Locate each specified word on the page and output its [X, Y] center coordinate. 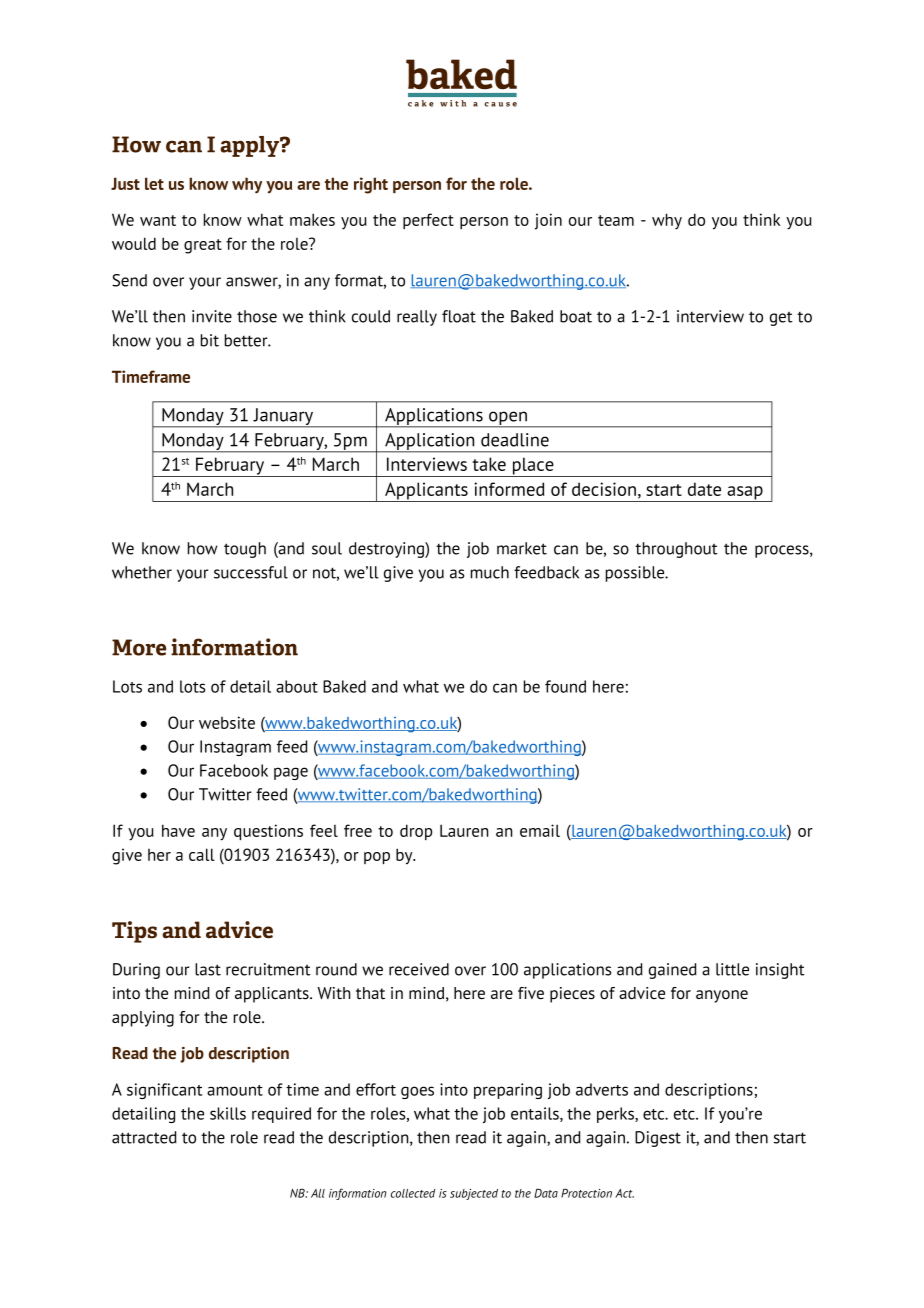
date [704, 489]
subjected [474, 1194]
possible [636, 574]
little [732, 969]
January [283, 418]
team [616, 220]
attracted [144, 1137]
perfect [428, 221]
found [565, 686]
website [227, 722]
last [208, 969]
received [419, 969]
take [489, 464]
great [203, 246]
